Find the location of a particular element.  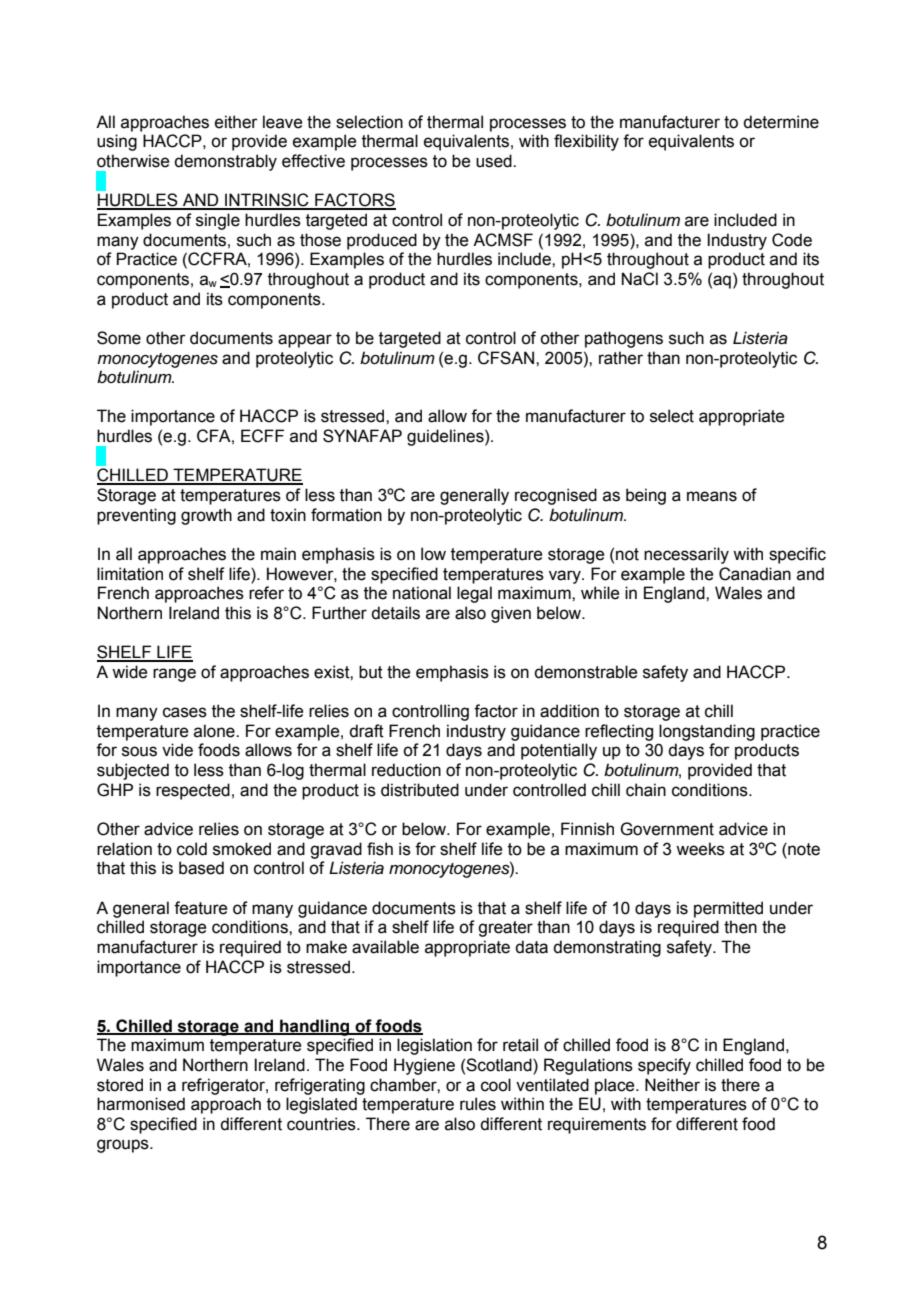

range is located at coordinates (174, 675).
